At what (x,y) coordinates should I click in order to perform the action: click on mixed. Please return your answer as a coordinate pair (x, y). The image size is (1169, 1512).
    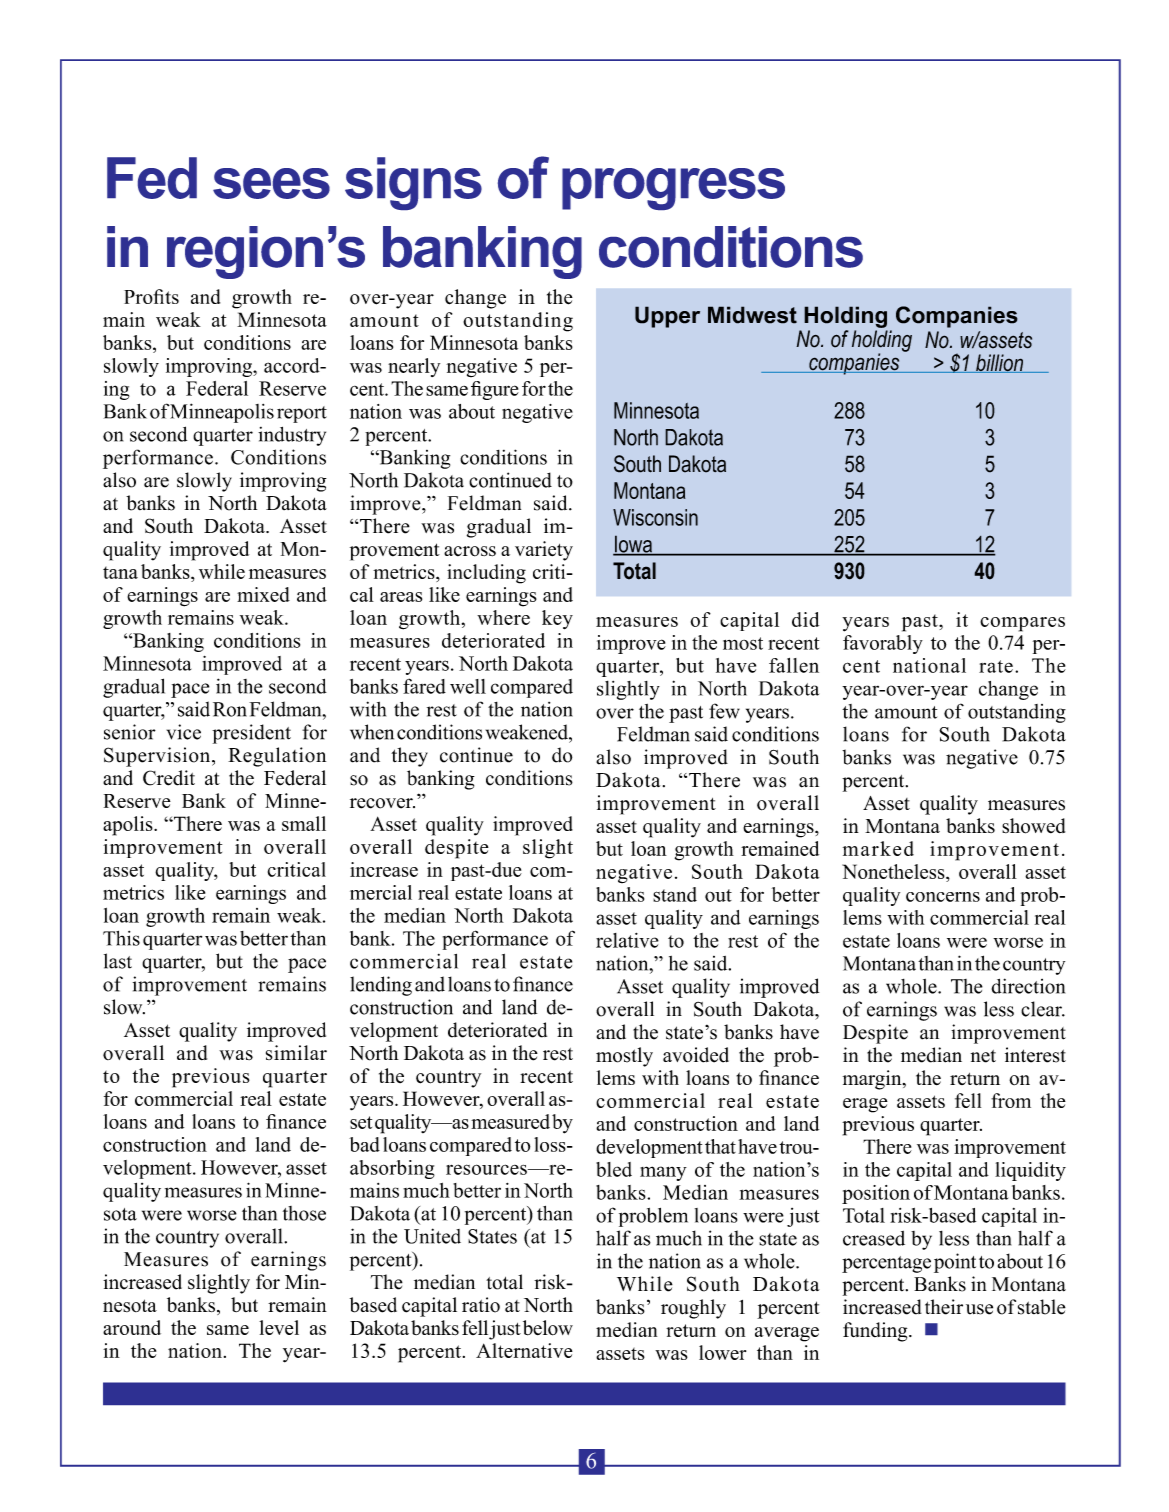
    Looking at the image, I should click on (263, 594).
